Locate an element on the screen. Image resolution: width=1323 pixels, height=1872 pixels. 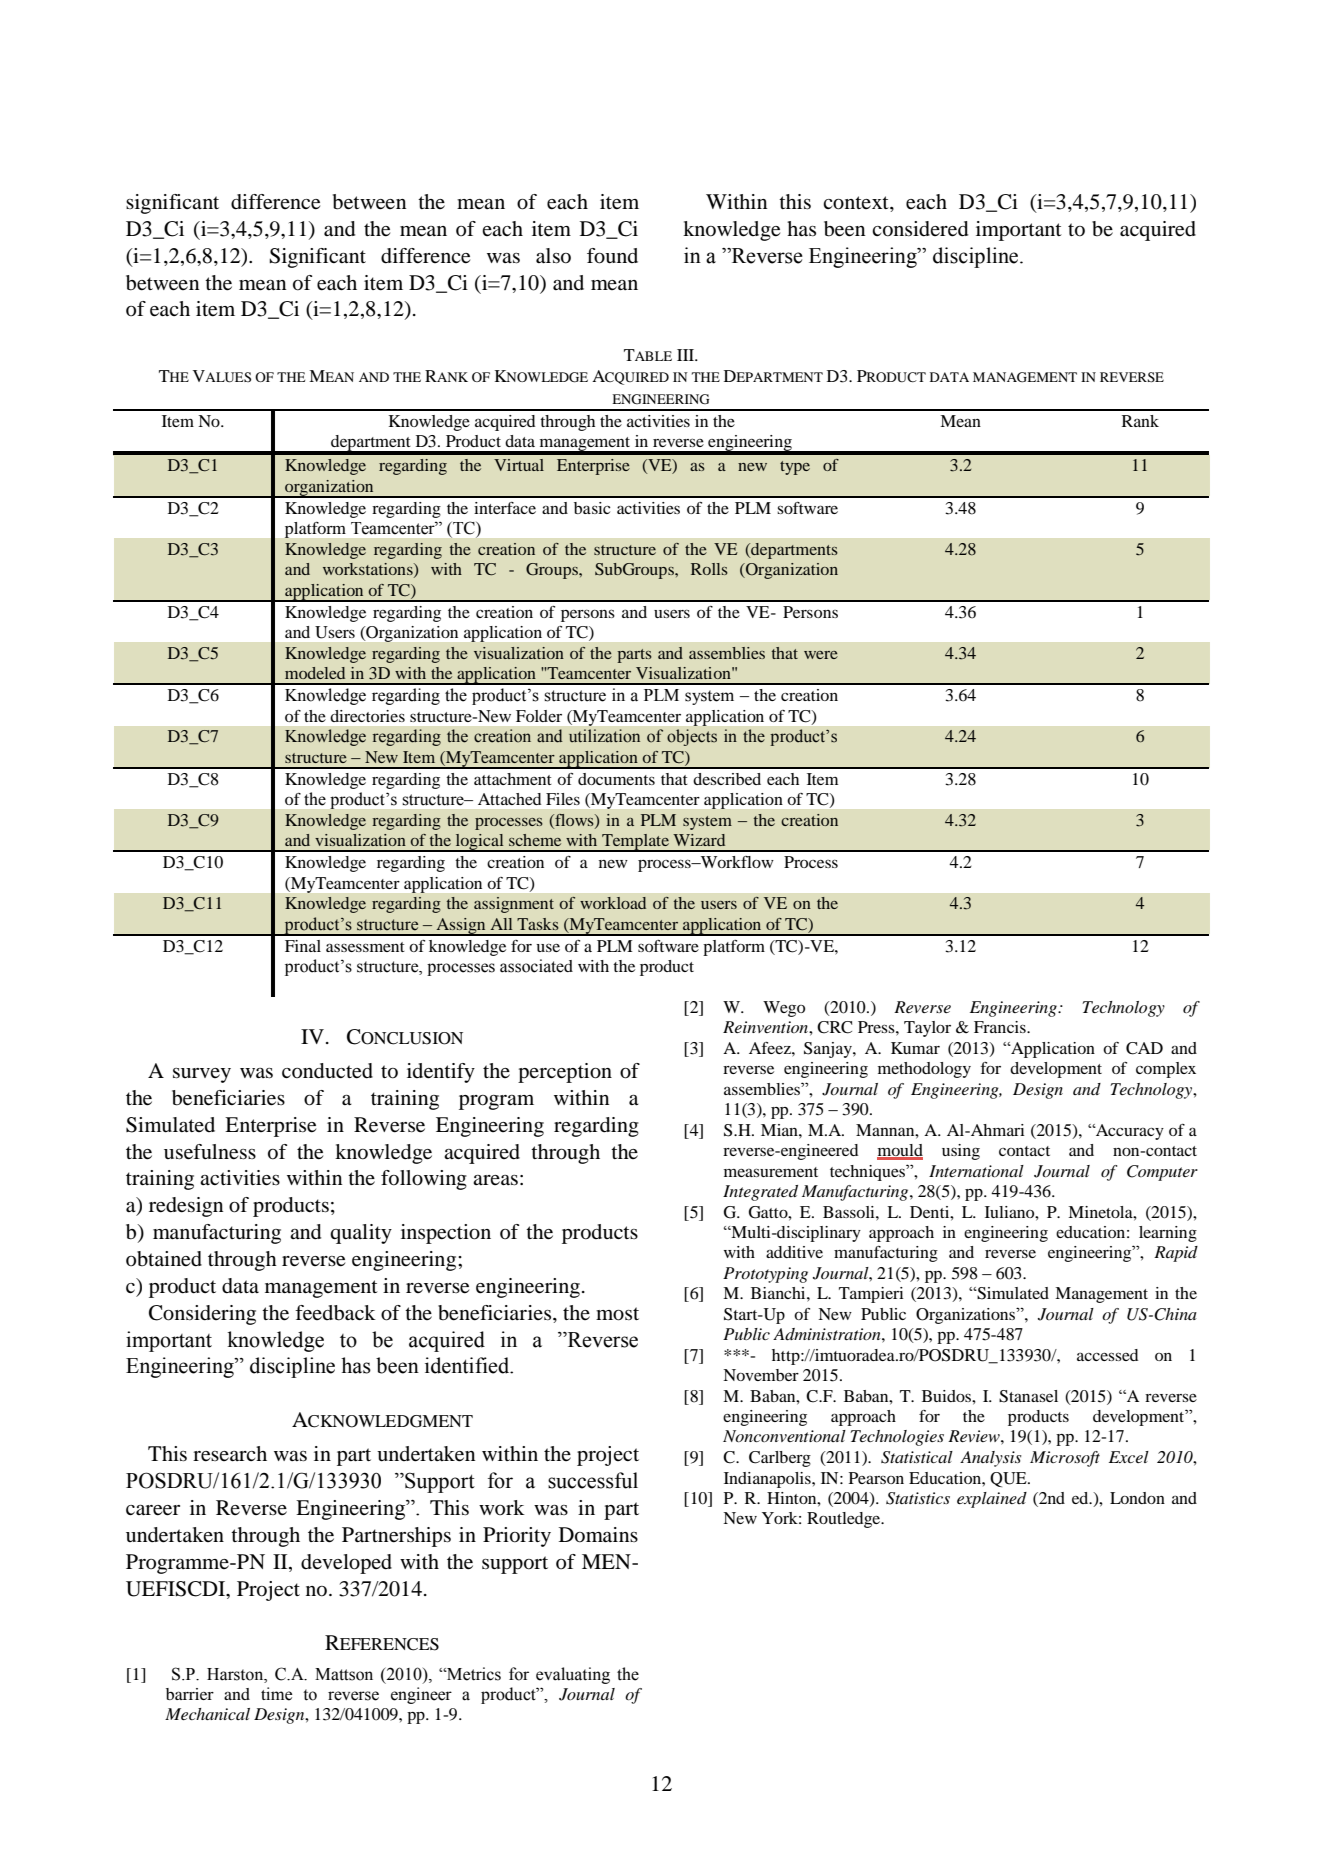
feedback is located at coordinates (335, 1313).
